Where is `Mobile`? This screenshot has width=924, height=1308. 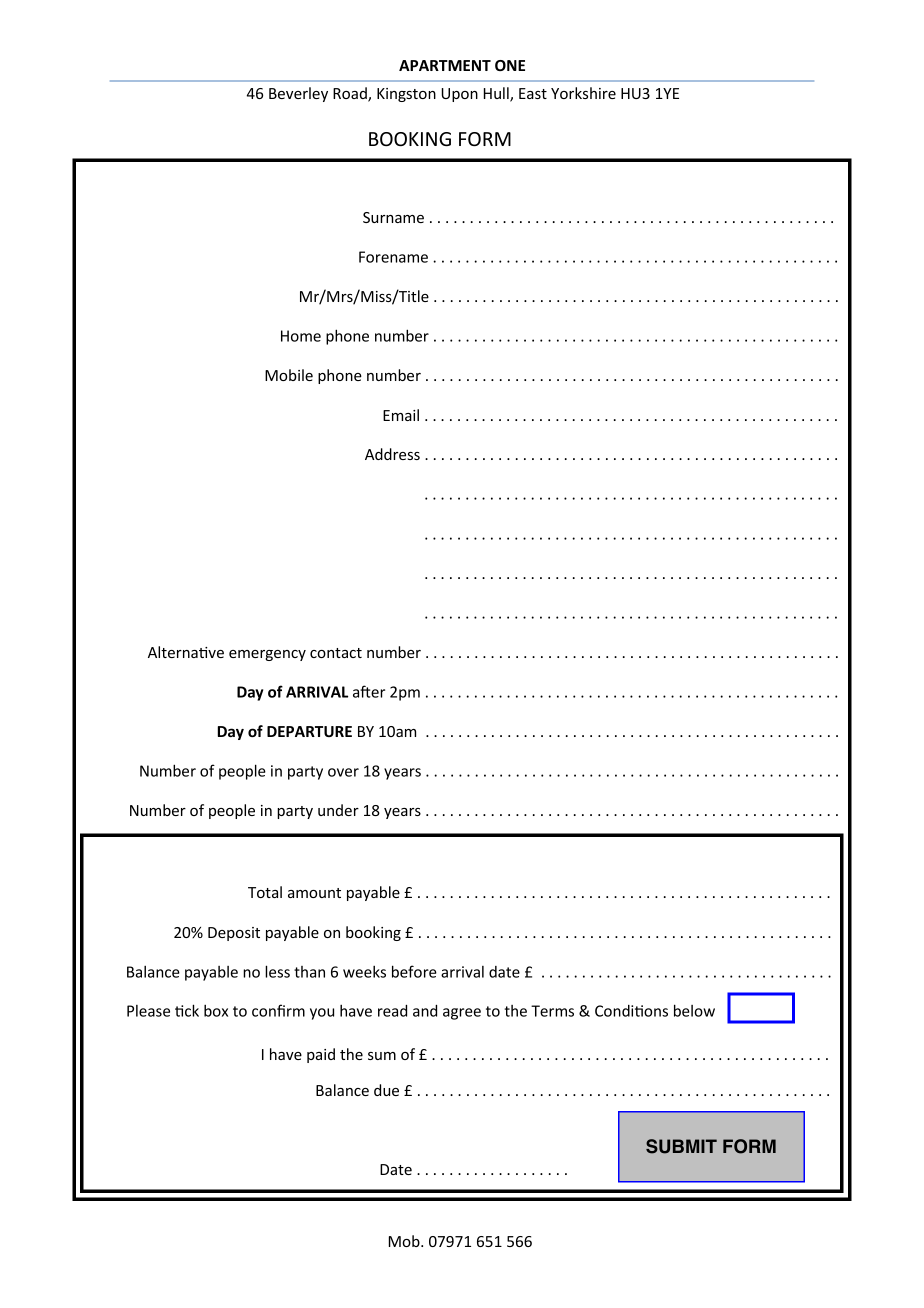 Mobile is located at coordinates (289, 375).
